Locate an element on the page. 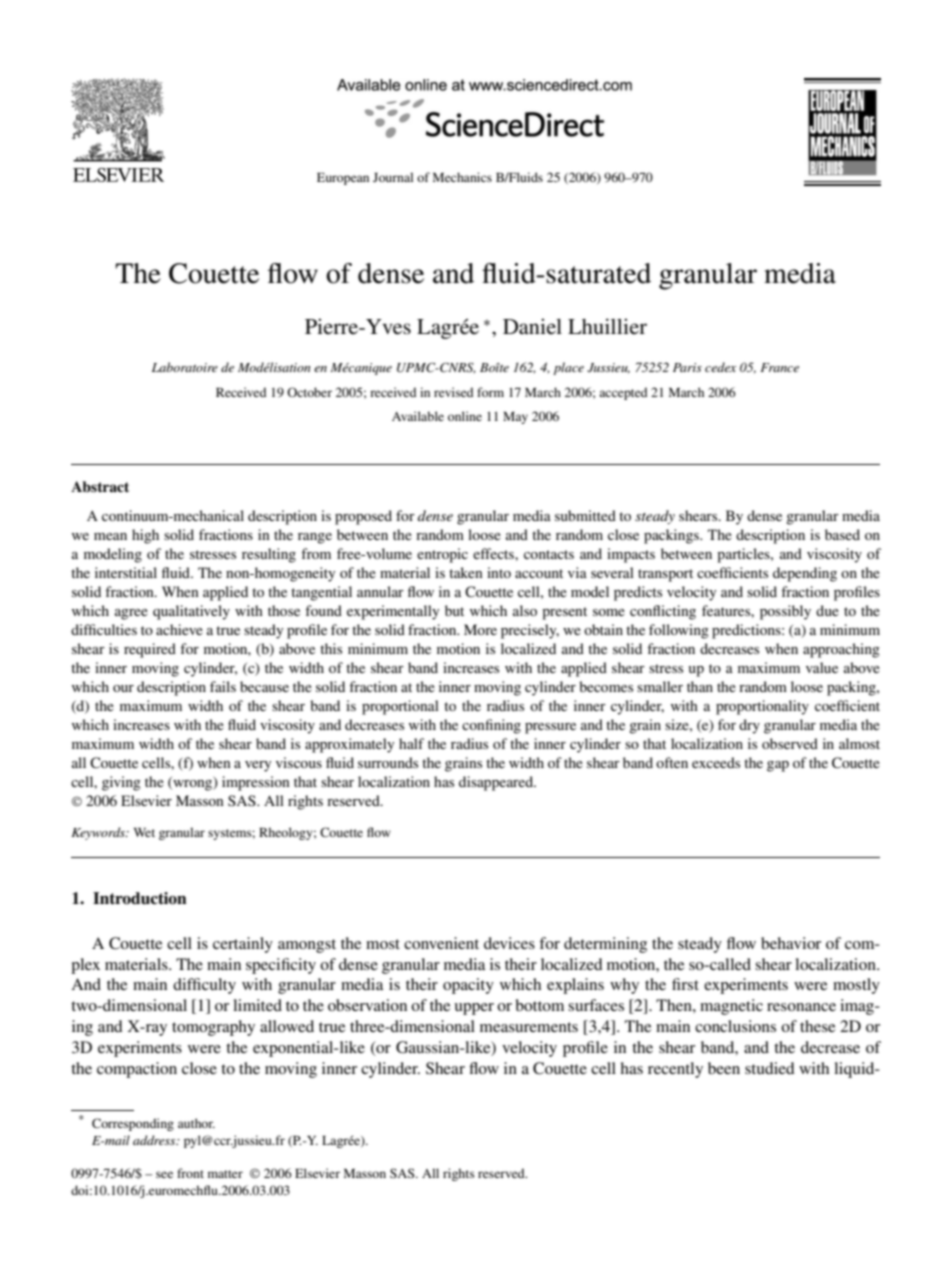 This document has height=1288, width=944. disappeared is located at coordinates (497, 783).
